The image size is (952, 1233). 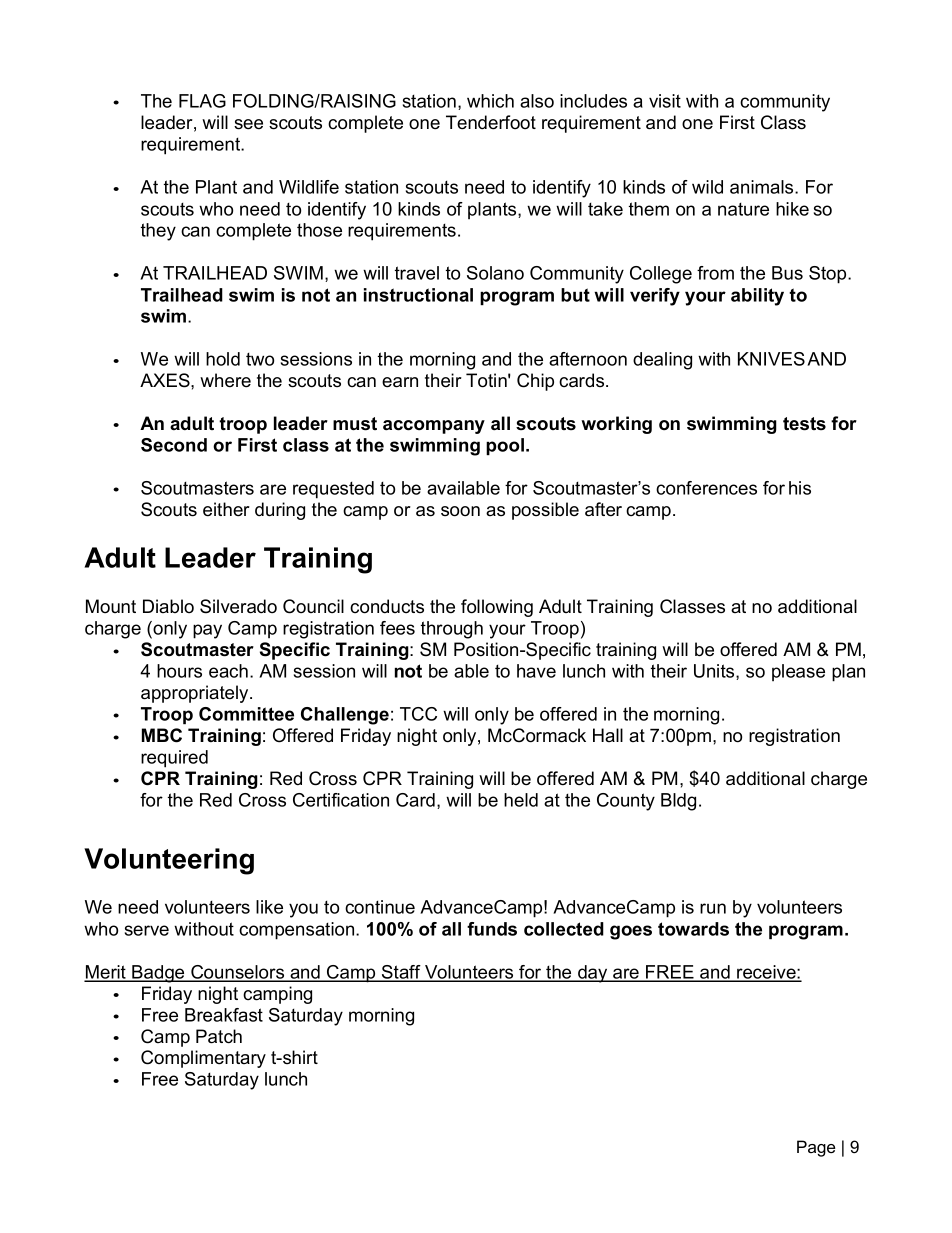 I want to click on TCC, so click(x=418, y=714).
